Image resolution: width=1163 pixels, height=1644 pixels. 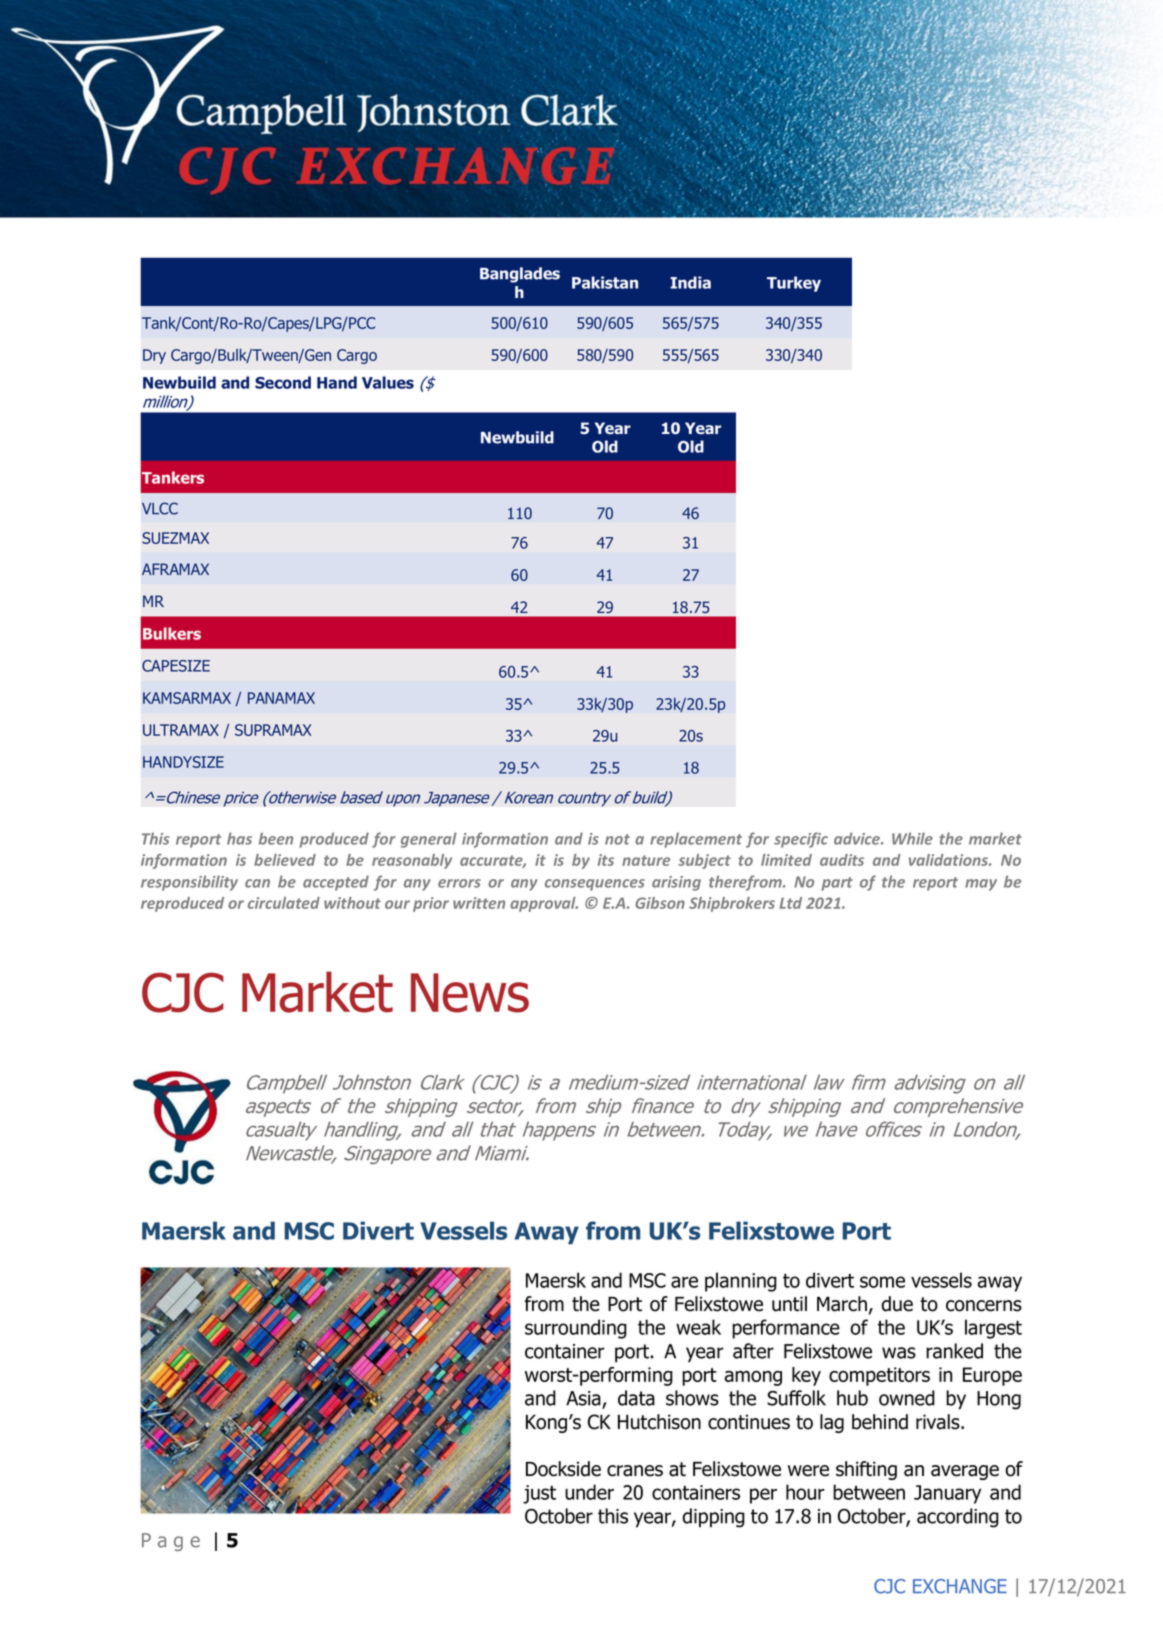 What do you see at coordinates (589, 1492) in the screenshot?
I see `under` at bounding box center [589, 1492].
